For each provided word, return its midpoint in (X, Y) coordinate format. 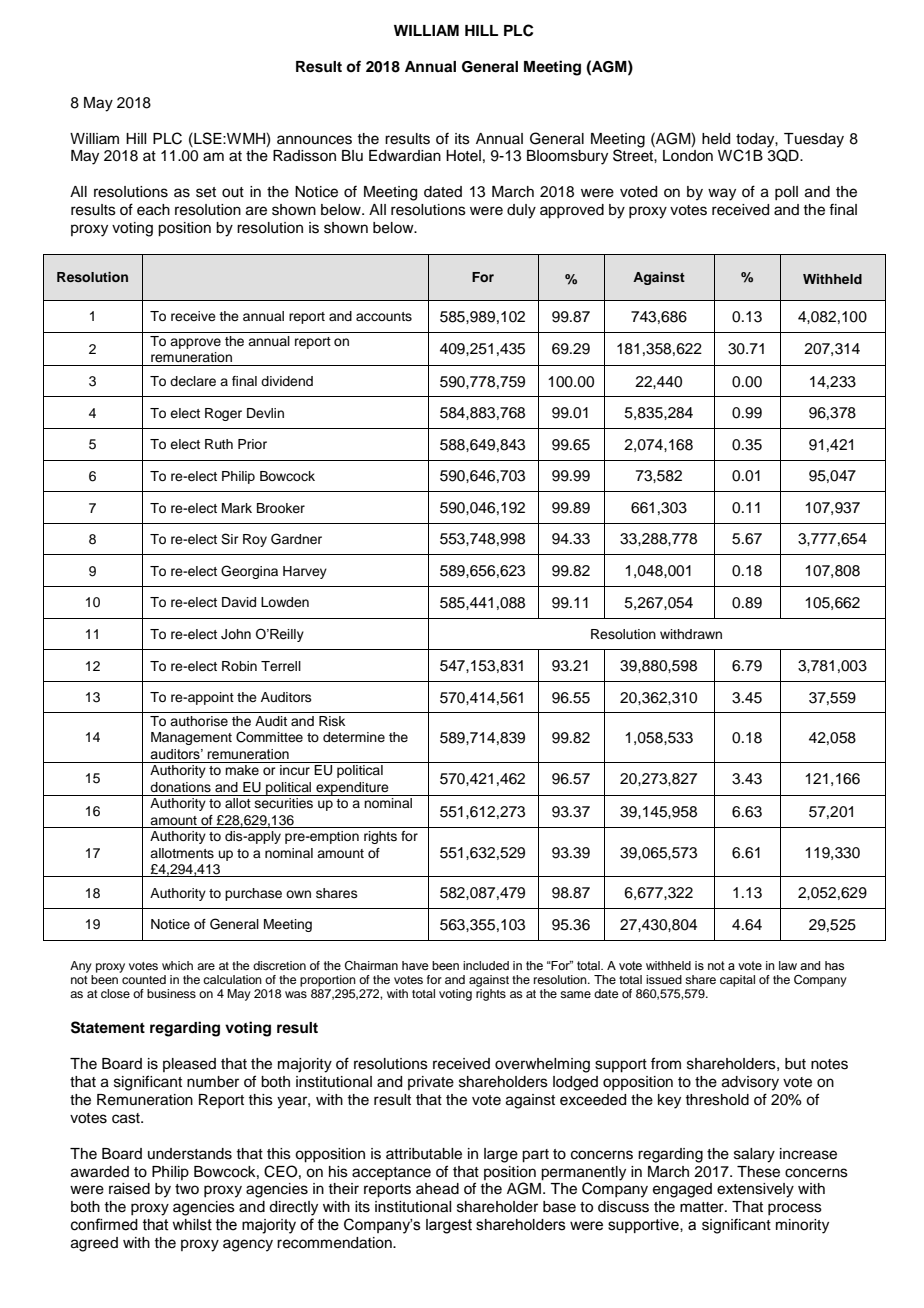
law (788, 965)
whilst (192, 1225)
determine (354, 737)
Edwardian (405, 156)
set (206, 192)
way (722, 194)
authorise (199, 721)
